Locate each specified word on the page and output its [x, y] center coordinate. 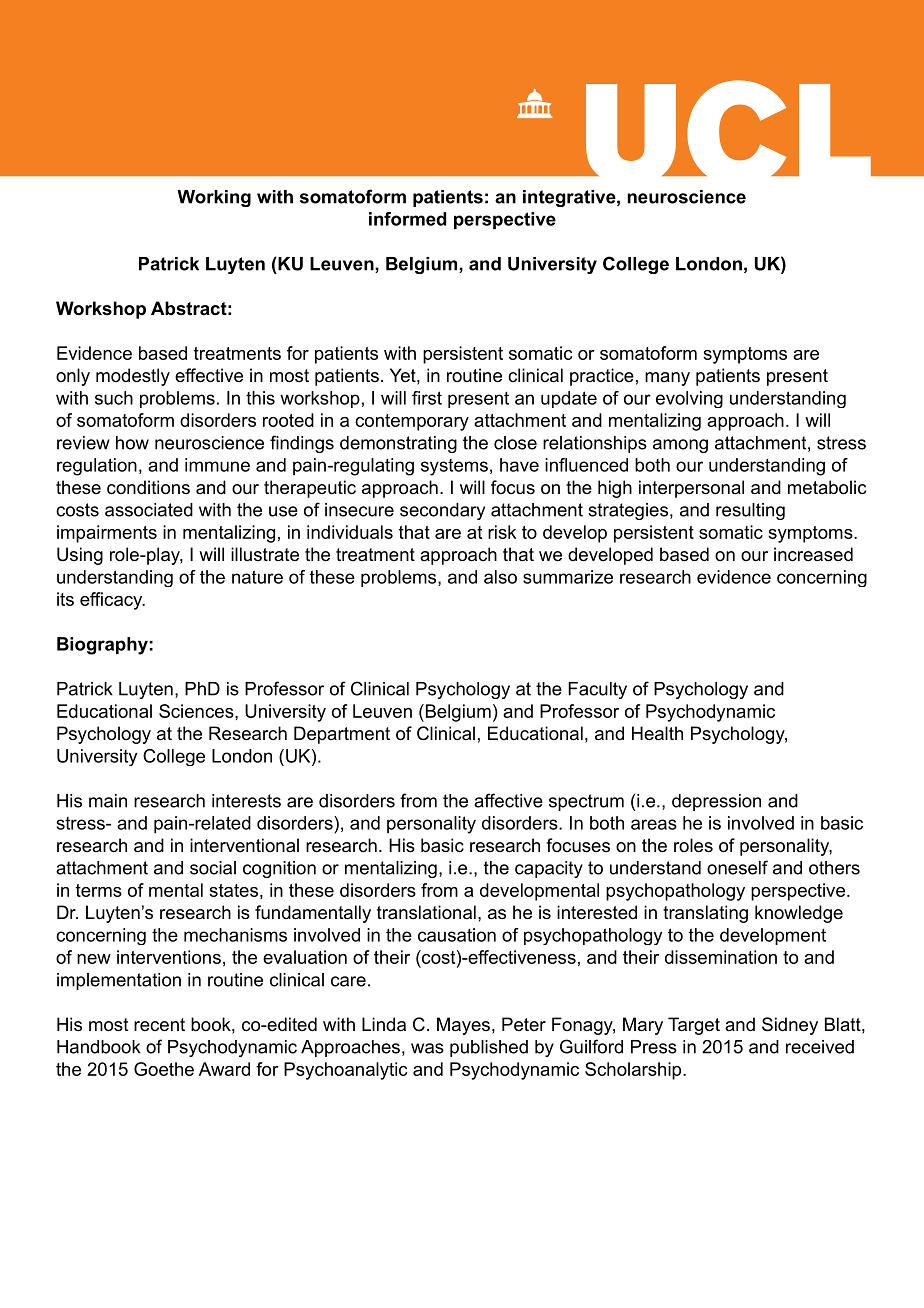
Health [657, 733]
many [667, 379]
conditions [148, 487]
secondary [442, 511]
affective [508, 800]
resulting [750, 511]
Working [214, 198]
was [427, 1048]
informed [407, 219]
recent [159, 1025]
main [108, 801]
